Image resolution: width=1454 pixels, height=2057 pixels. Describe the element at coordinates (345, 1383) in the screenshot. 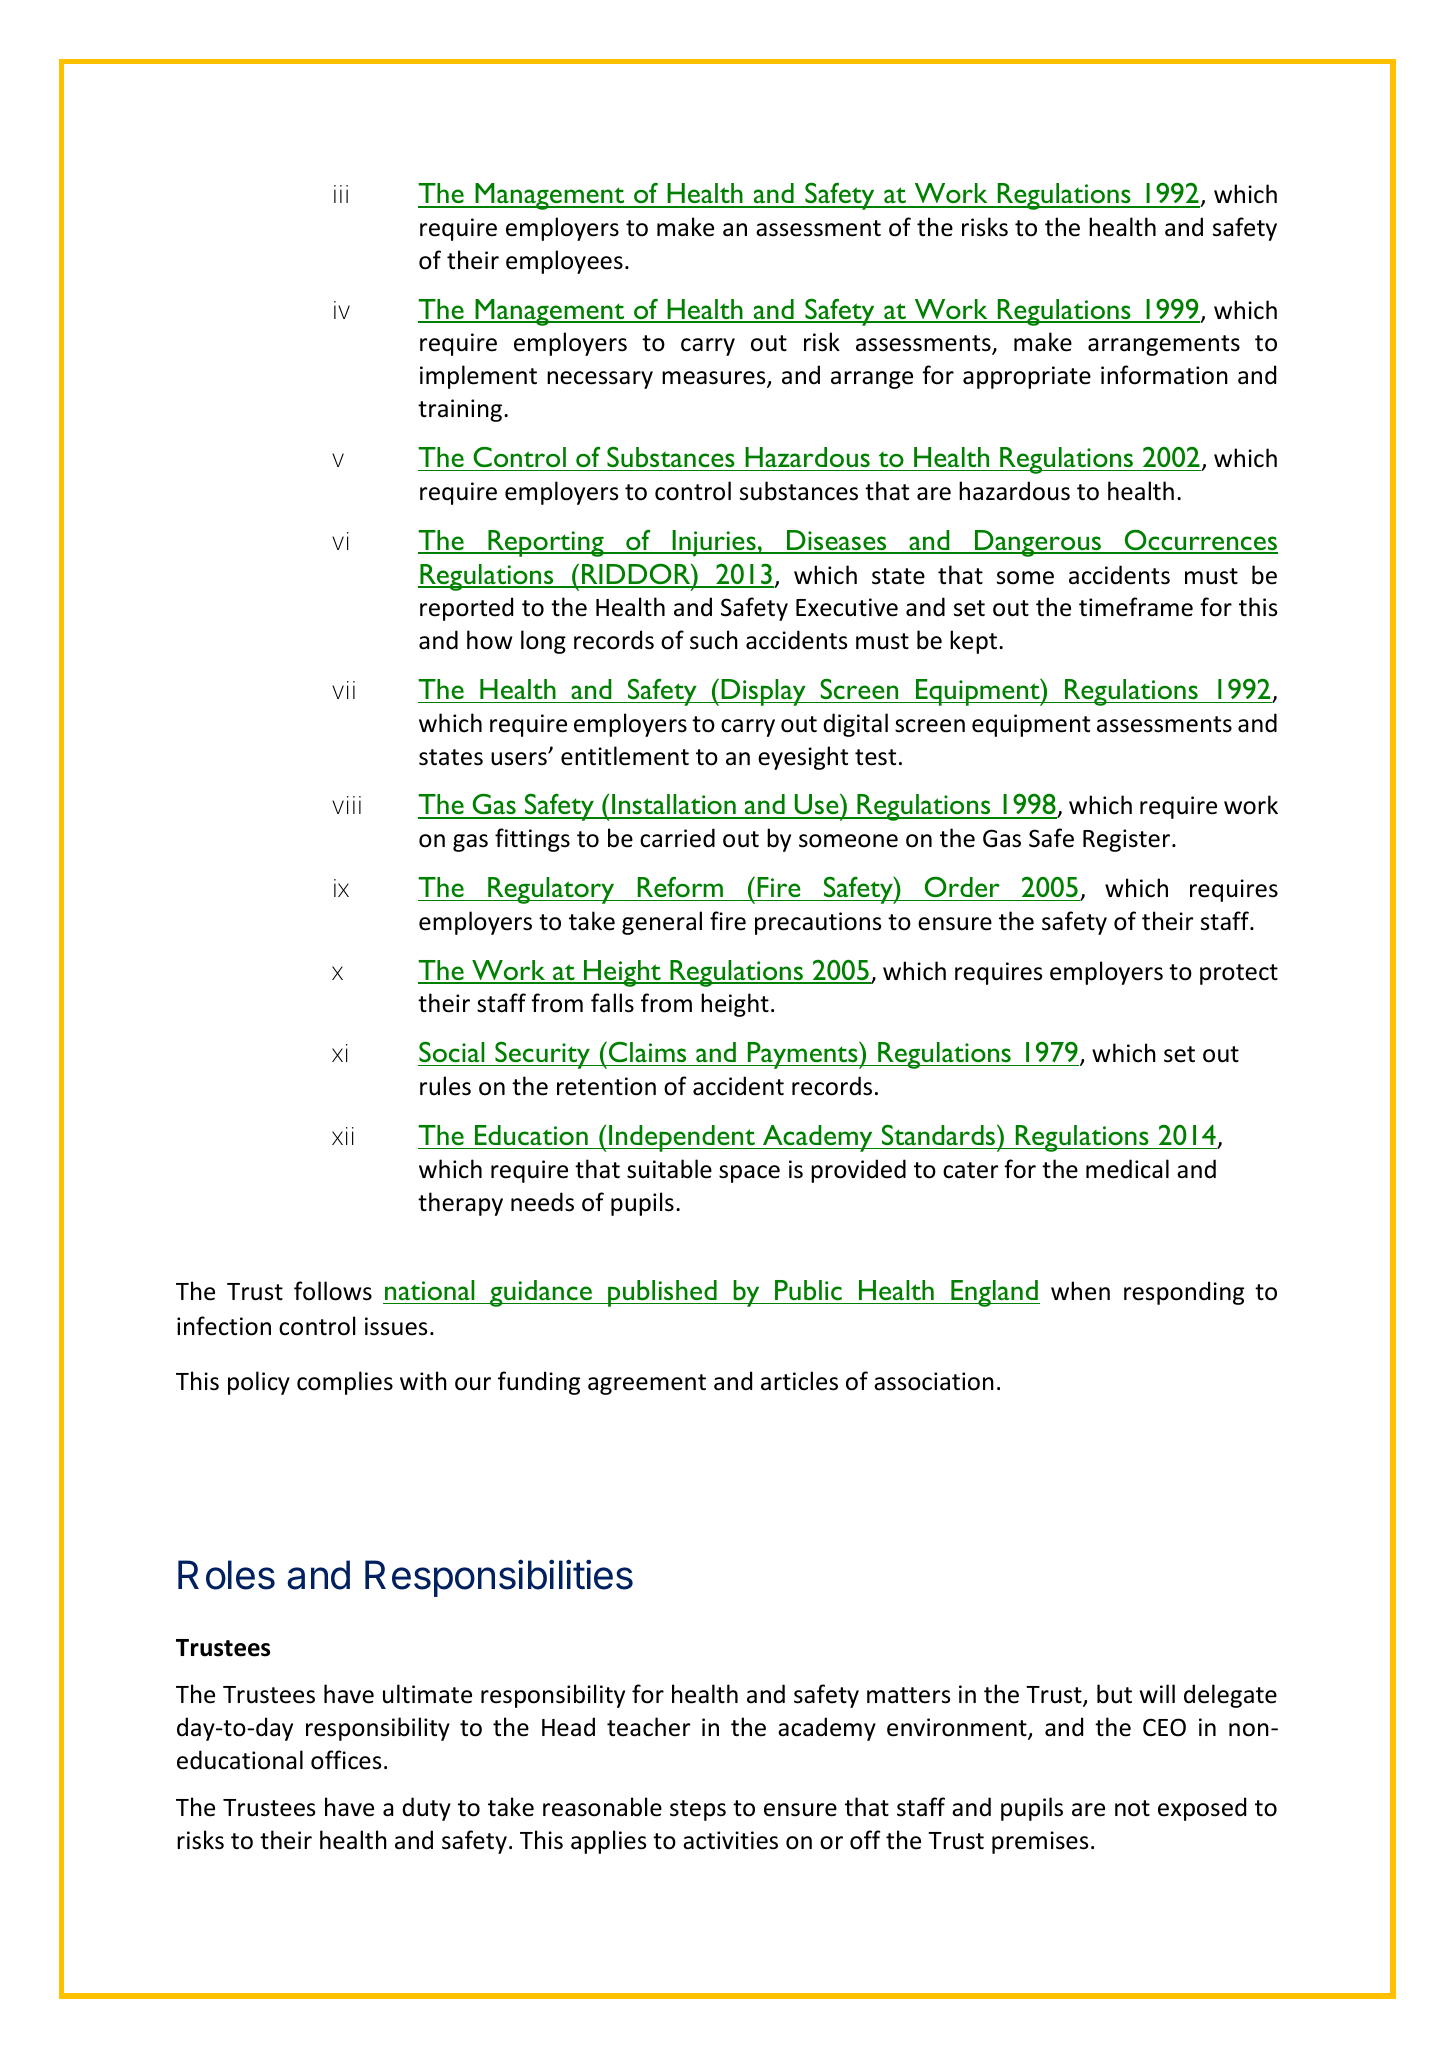

I see `complies` at that location.
